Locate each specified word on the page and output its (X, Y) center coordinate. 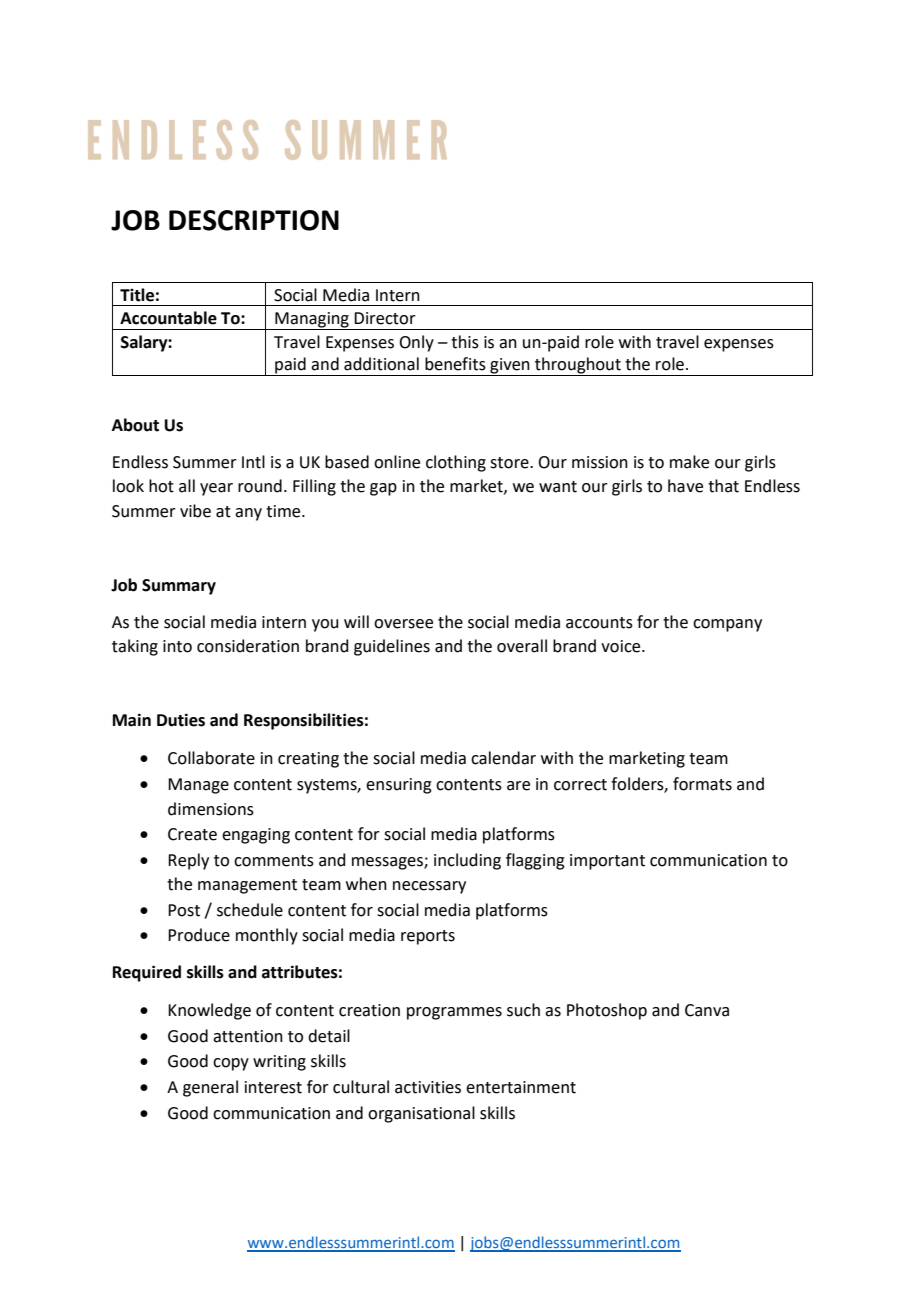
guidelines (392, 647)
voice (622, 646)
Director (385, 318)
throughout (578, 366)
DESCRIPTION (254, 220)
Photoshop (607, 1011)
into (177, 646)
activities (428, 1087)
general (210, 1088)
